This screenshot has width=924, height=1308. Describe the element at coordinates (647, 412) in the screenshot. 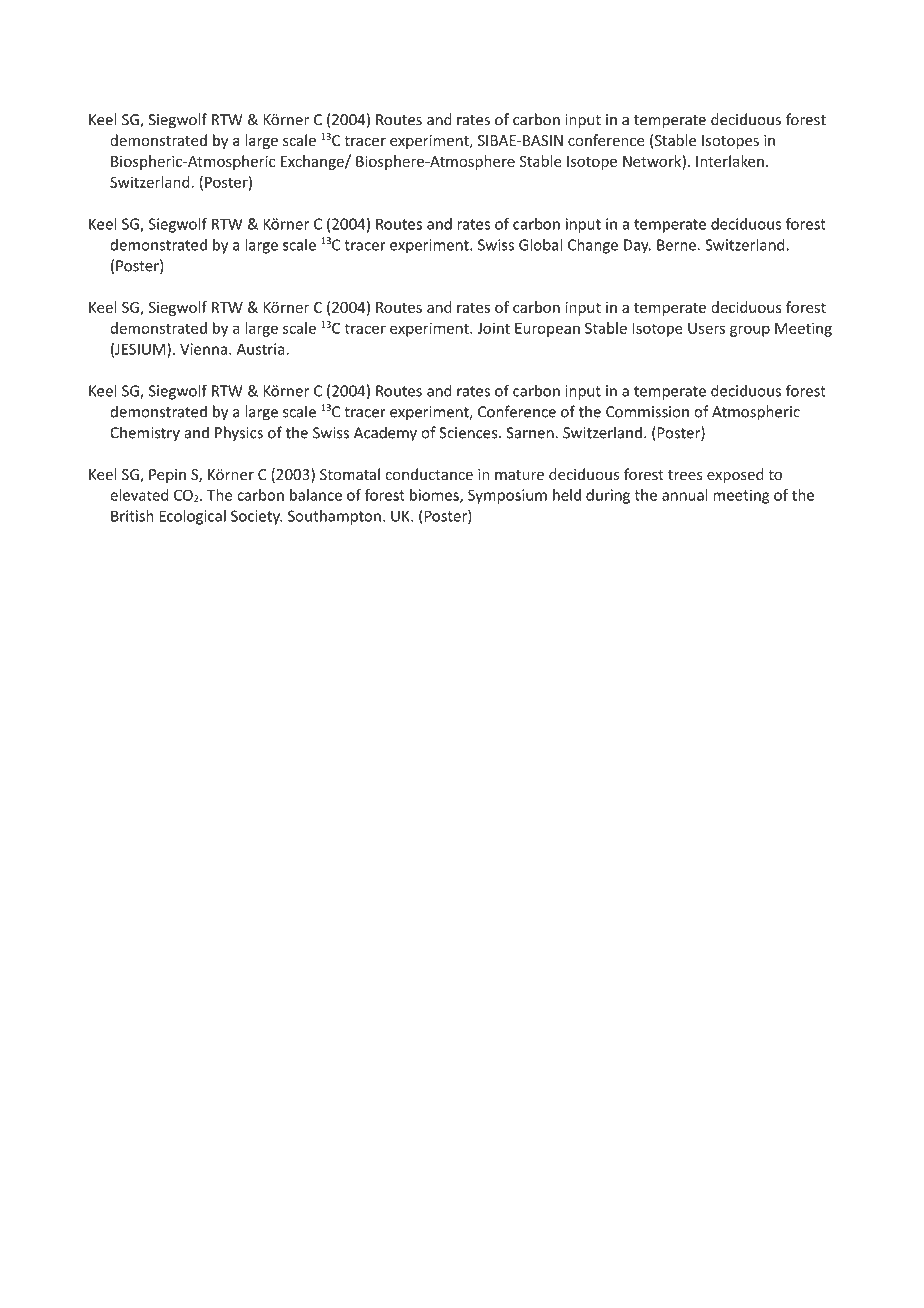

I see `Commission` at that location.
